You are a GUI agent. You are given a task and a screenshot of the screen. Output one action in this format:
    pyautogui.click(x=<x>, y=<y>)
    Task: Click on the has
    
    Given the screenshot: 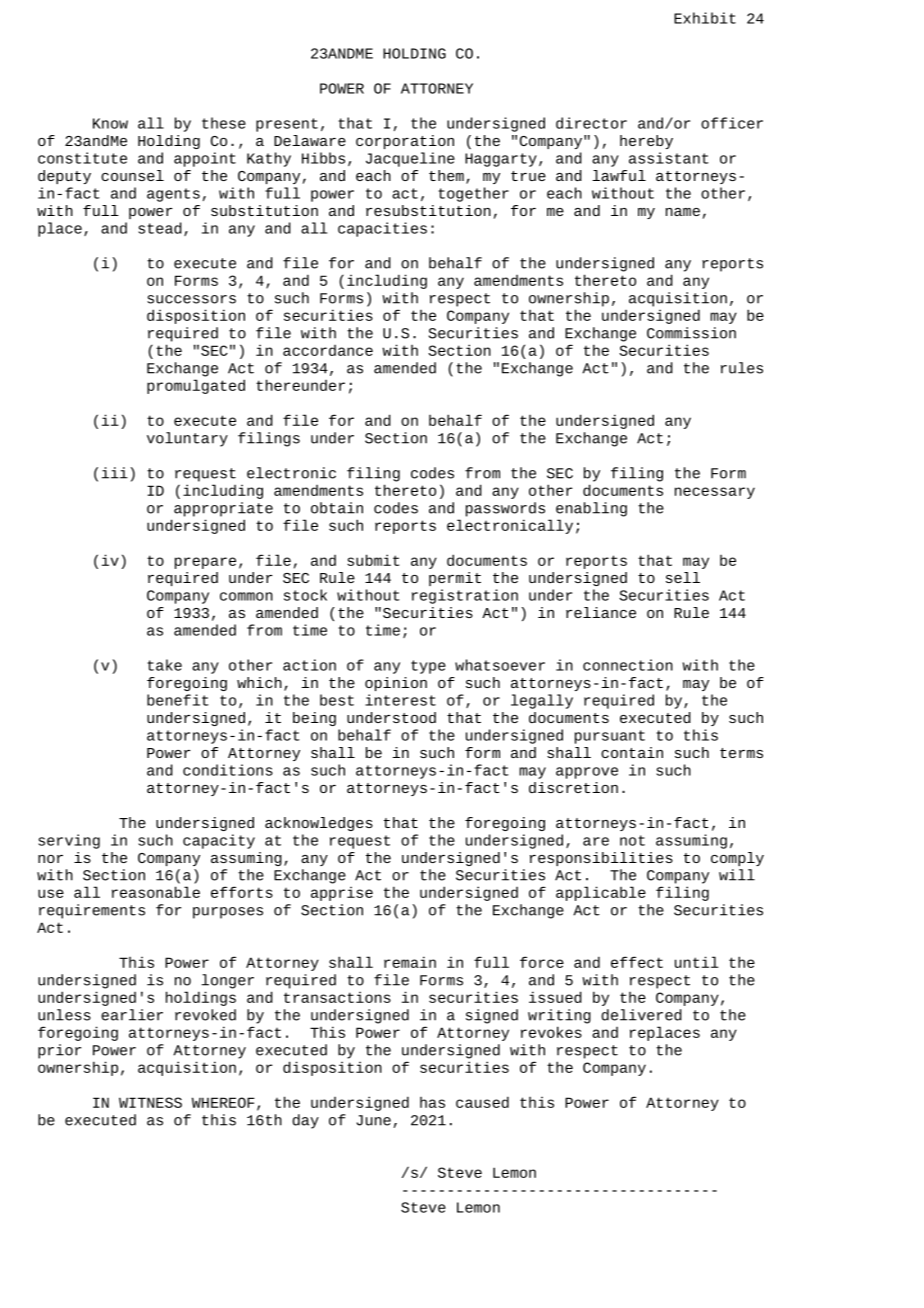 What is the action you would take?
    pyautogui.click(x=432, y=1102)
